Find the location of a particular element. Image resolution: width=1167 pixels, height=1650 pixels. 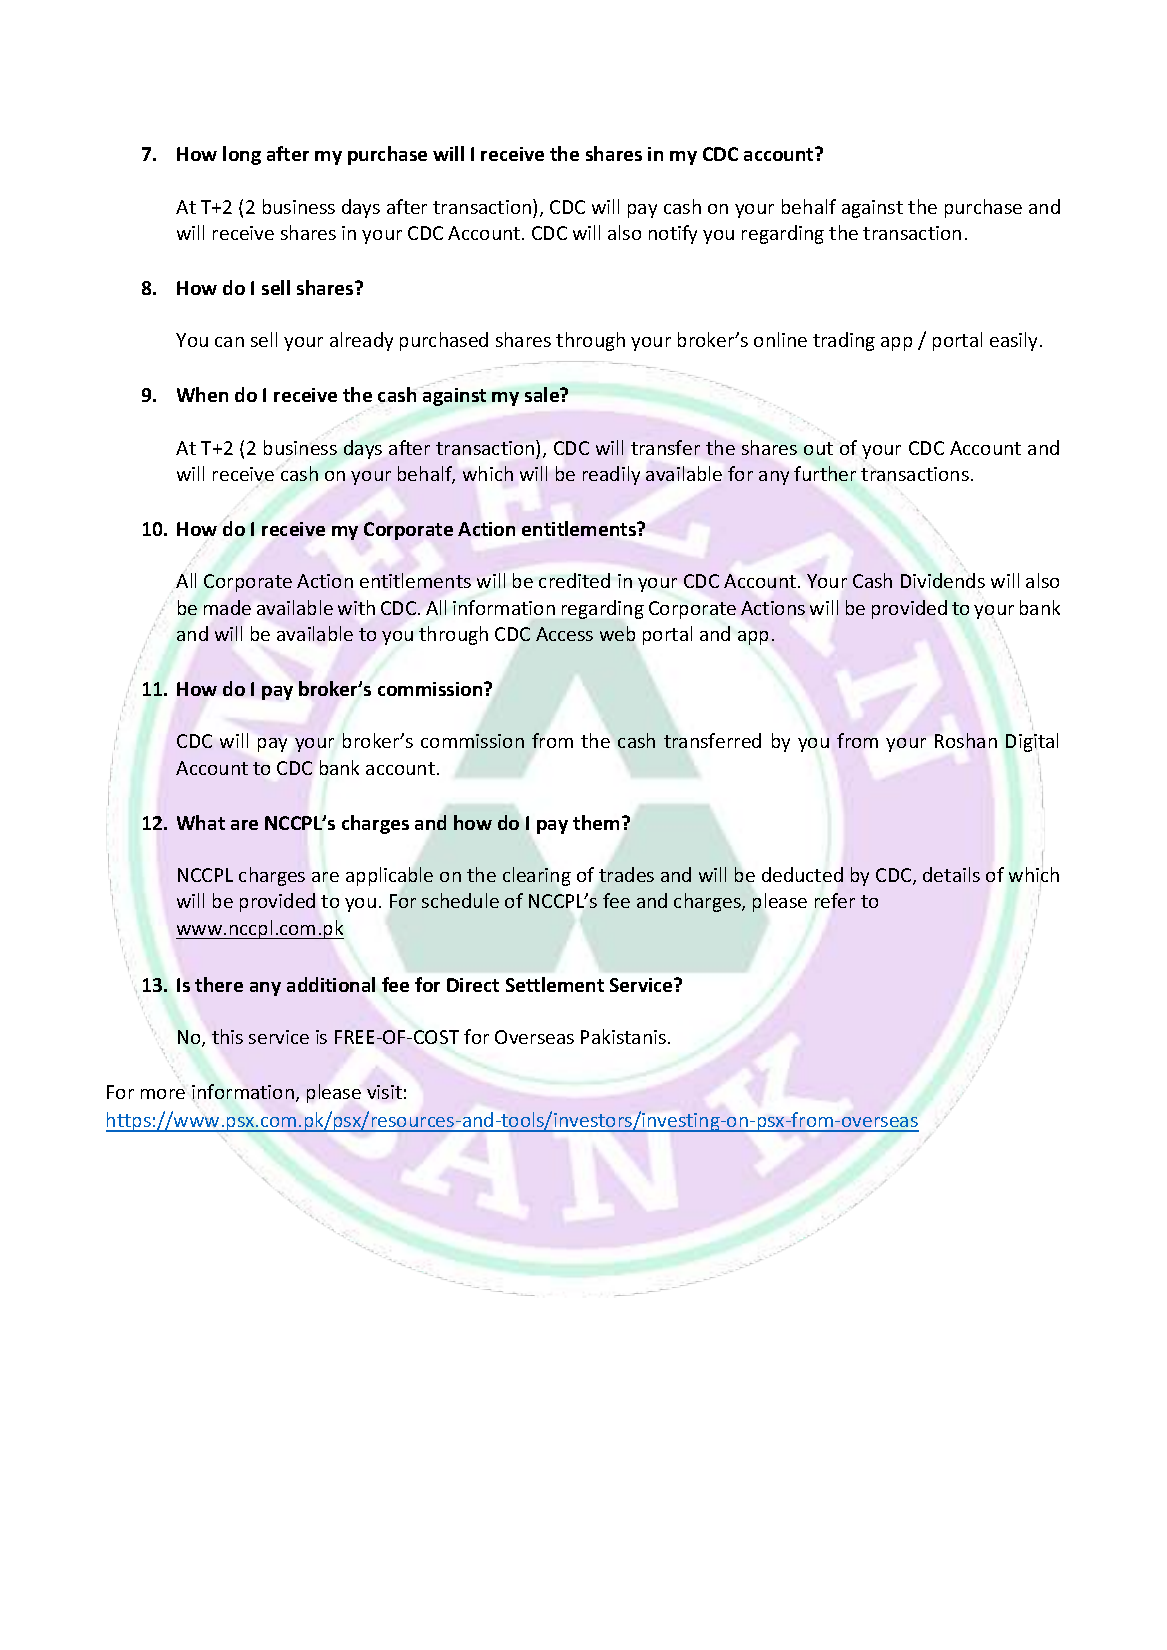

trading is located at coordinates (844, 341).
